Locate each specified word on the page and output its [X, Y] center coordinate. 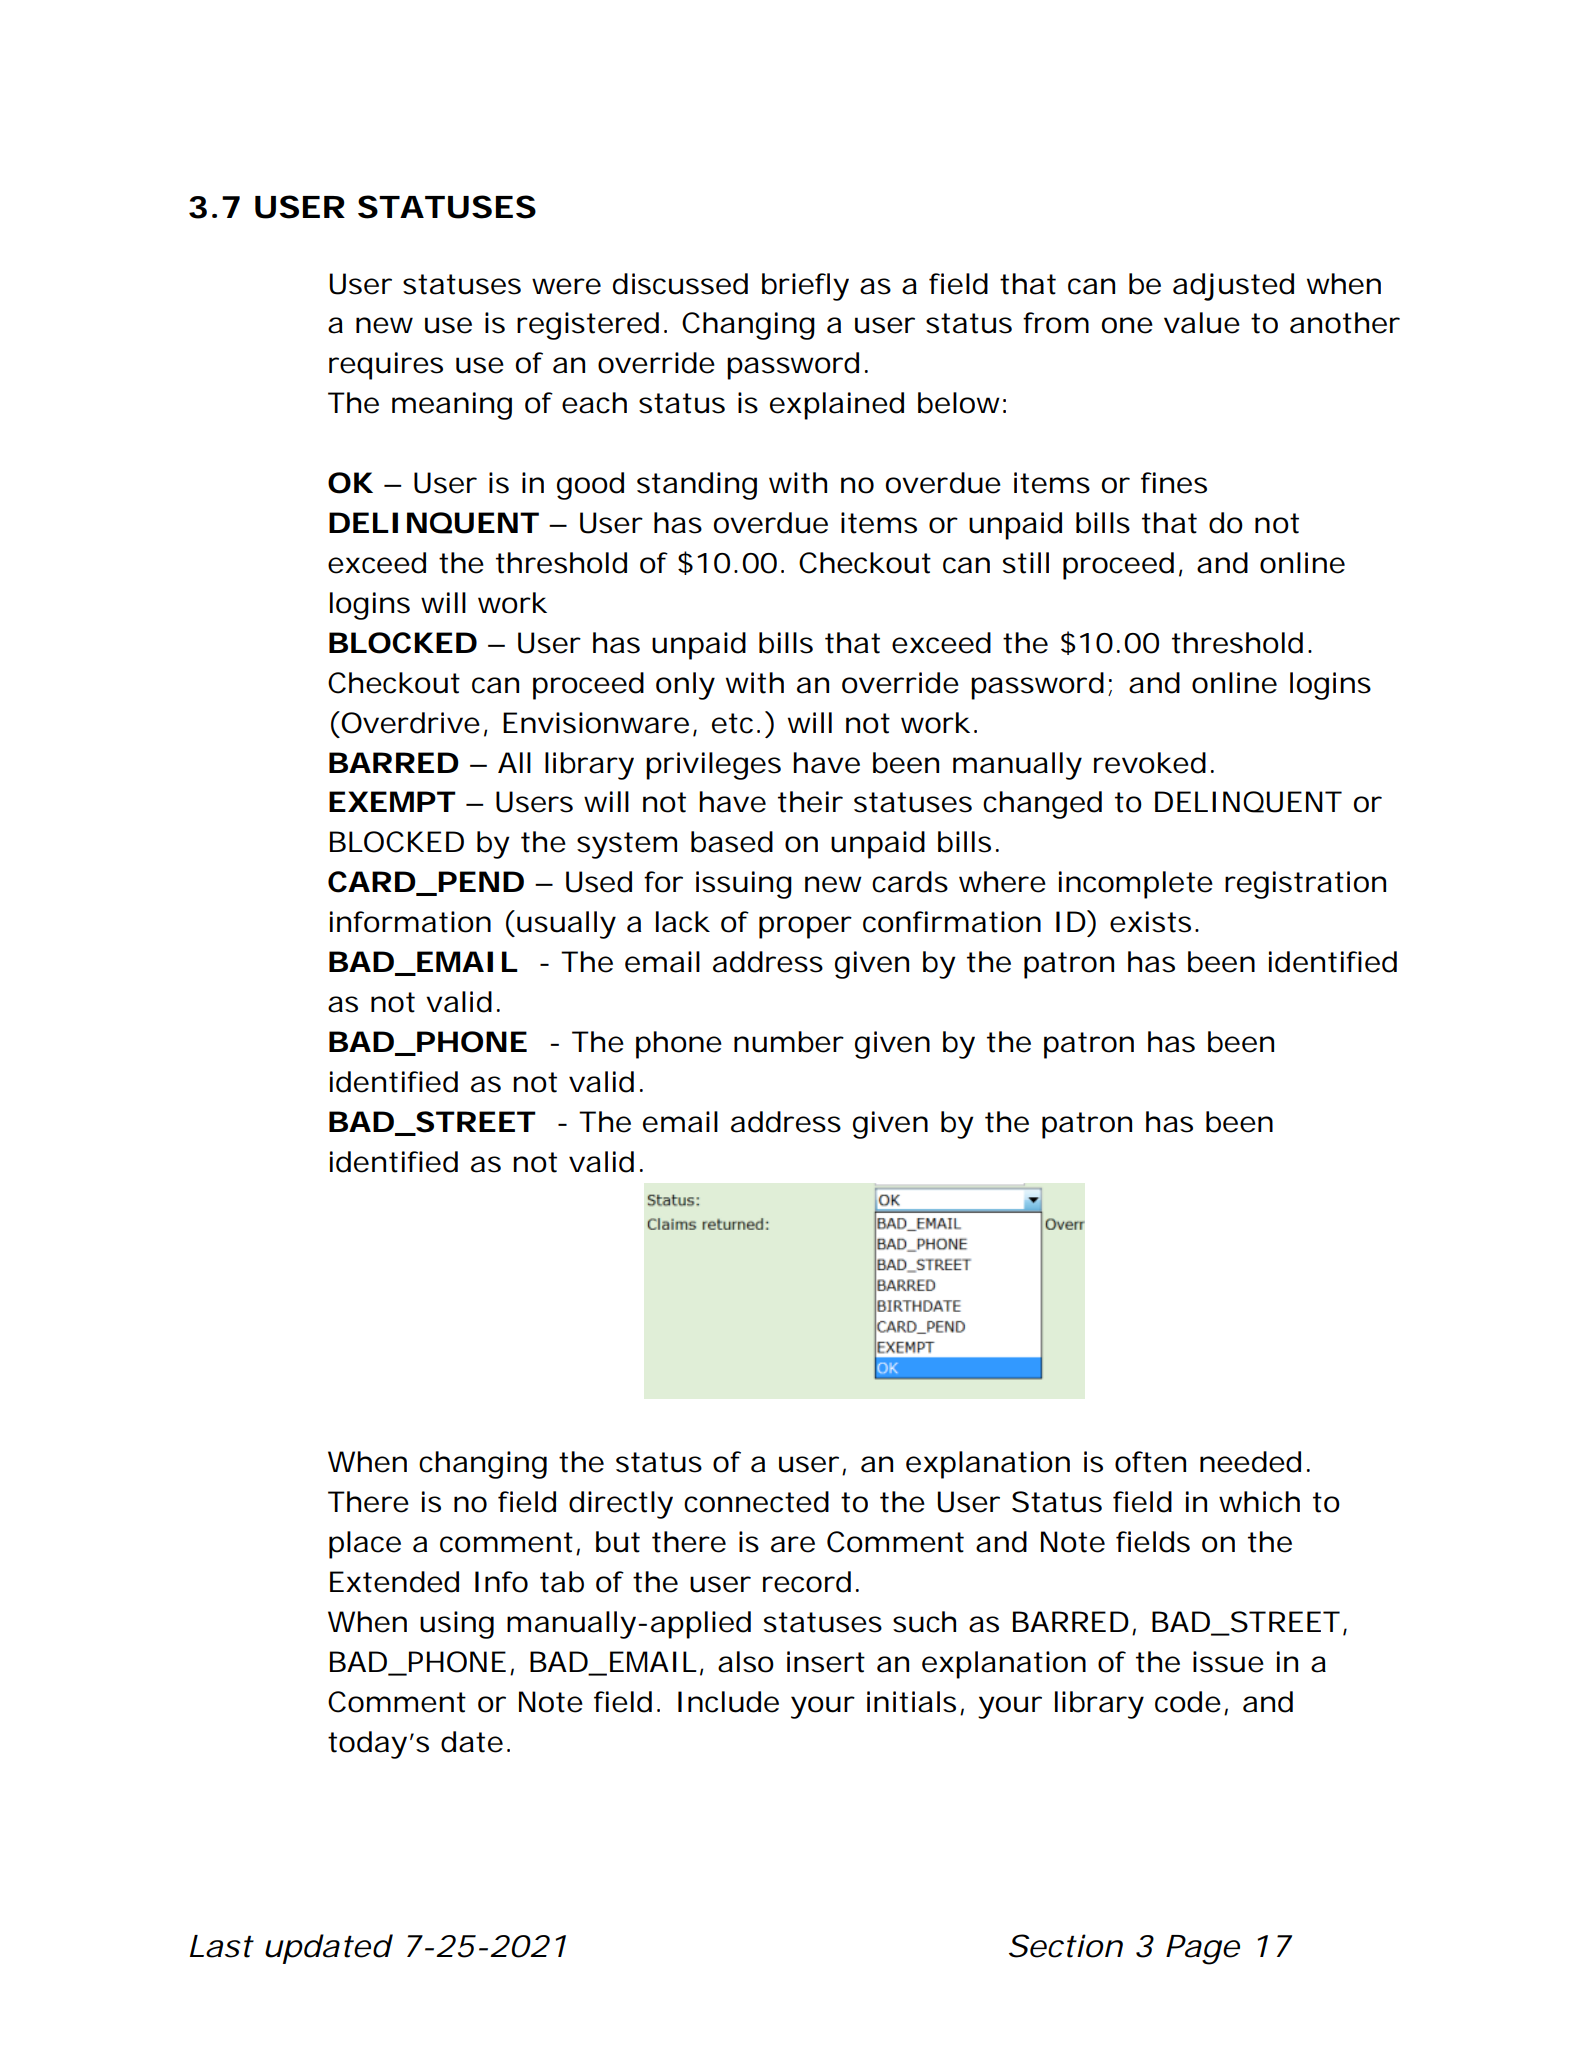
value [1202, 323]
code [1188, 1702]
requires [386, 366]
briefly [805, 287]
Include [728, 1702]
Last [221, 1946]
